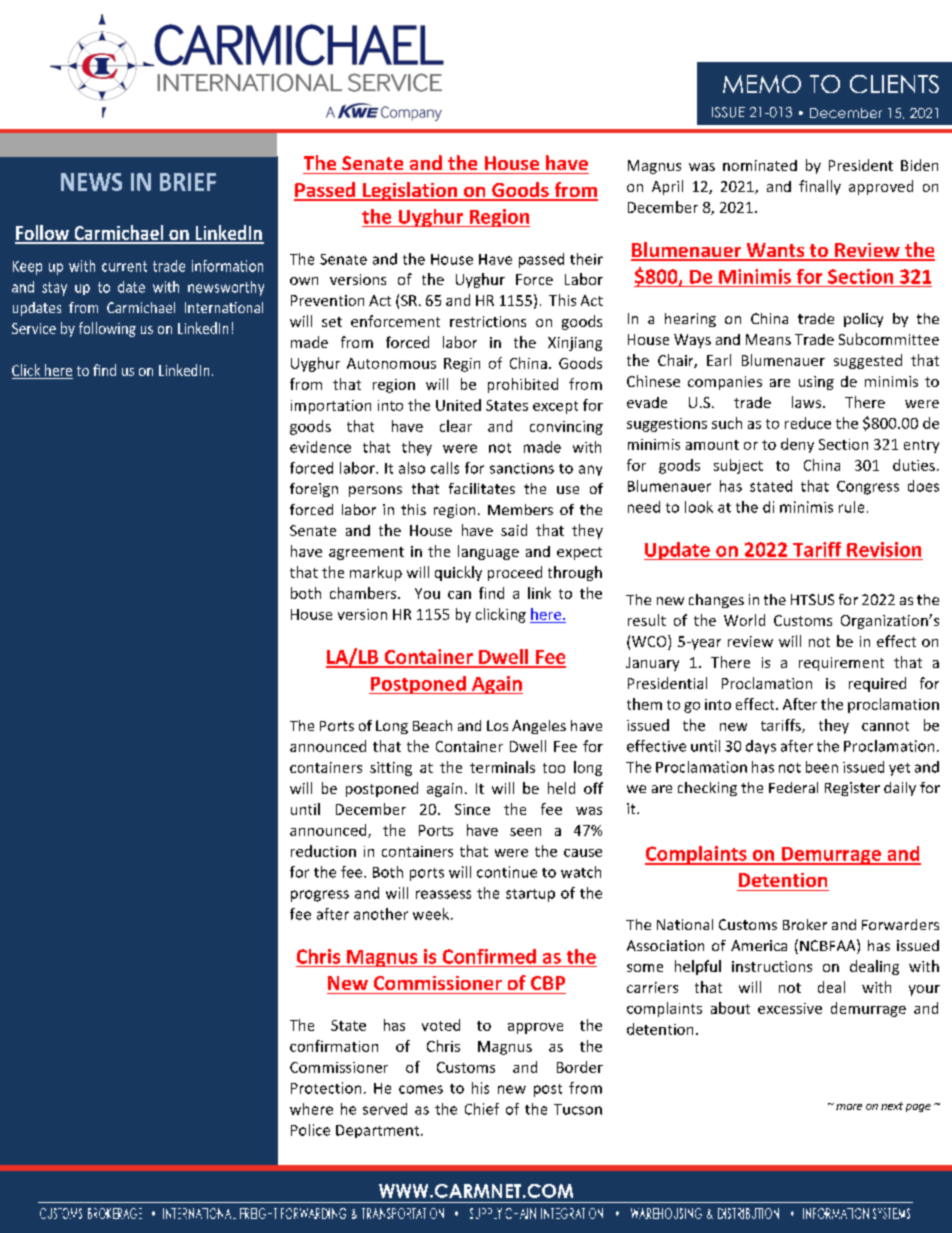 Image resolution: width=952 pixels, height=1233 pixels. I want to click on MEMO, so click(762, 84).
